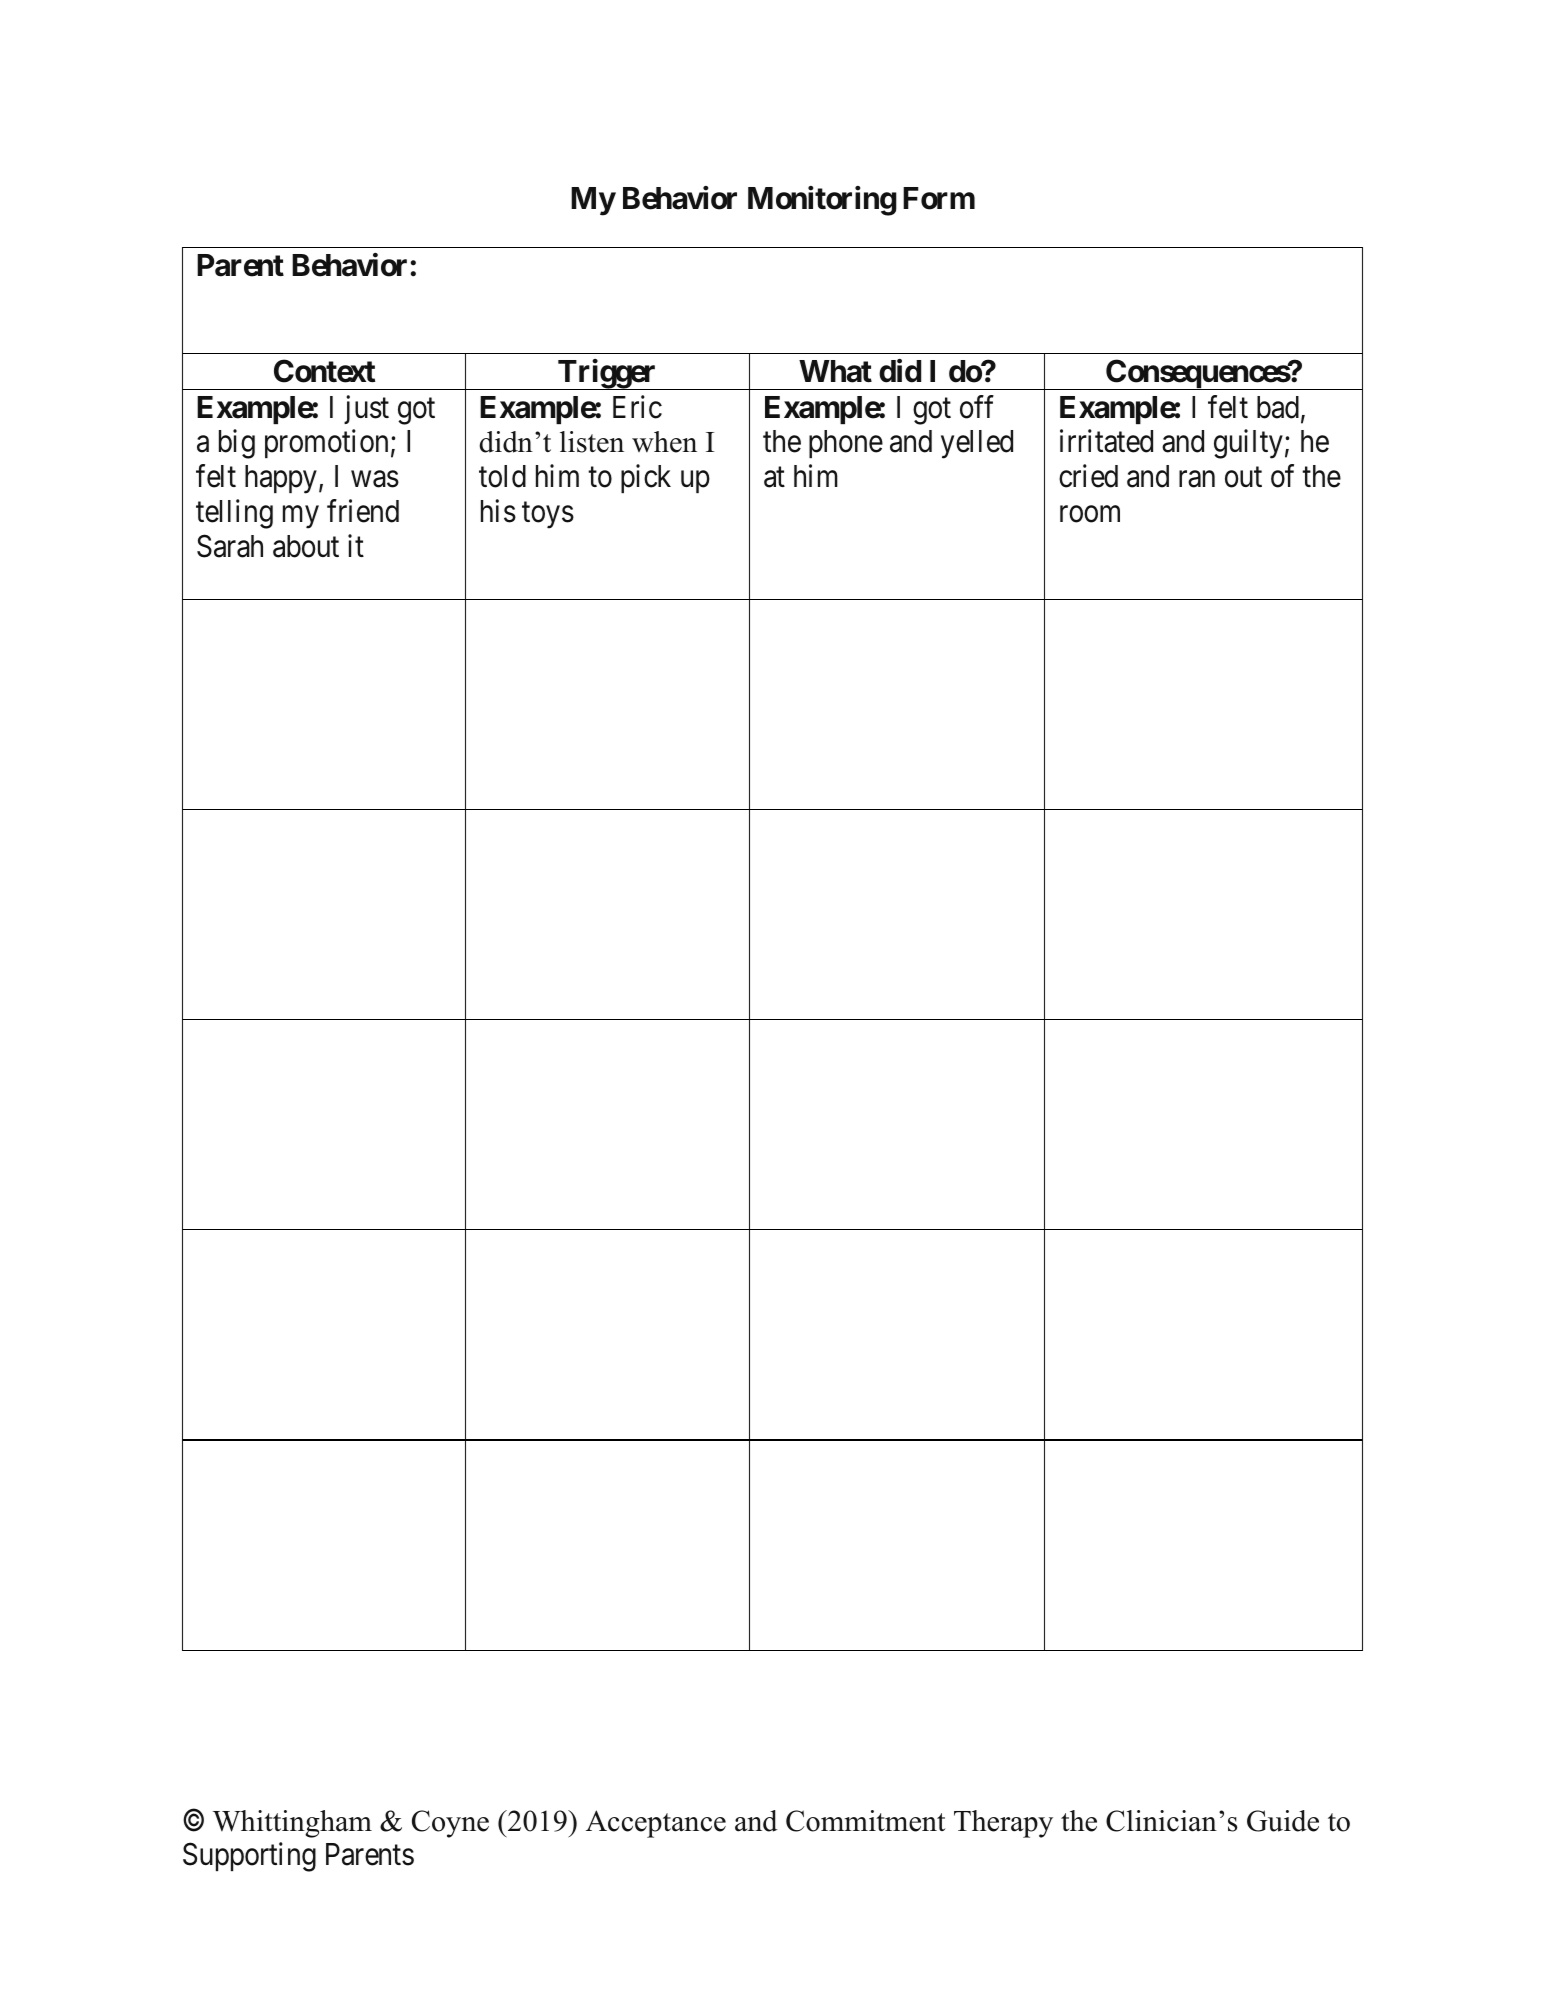 The width and height of the image is (1544, 1998). I want to click on Commitment, so click(865, 1821).
